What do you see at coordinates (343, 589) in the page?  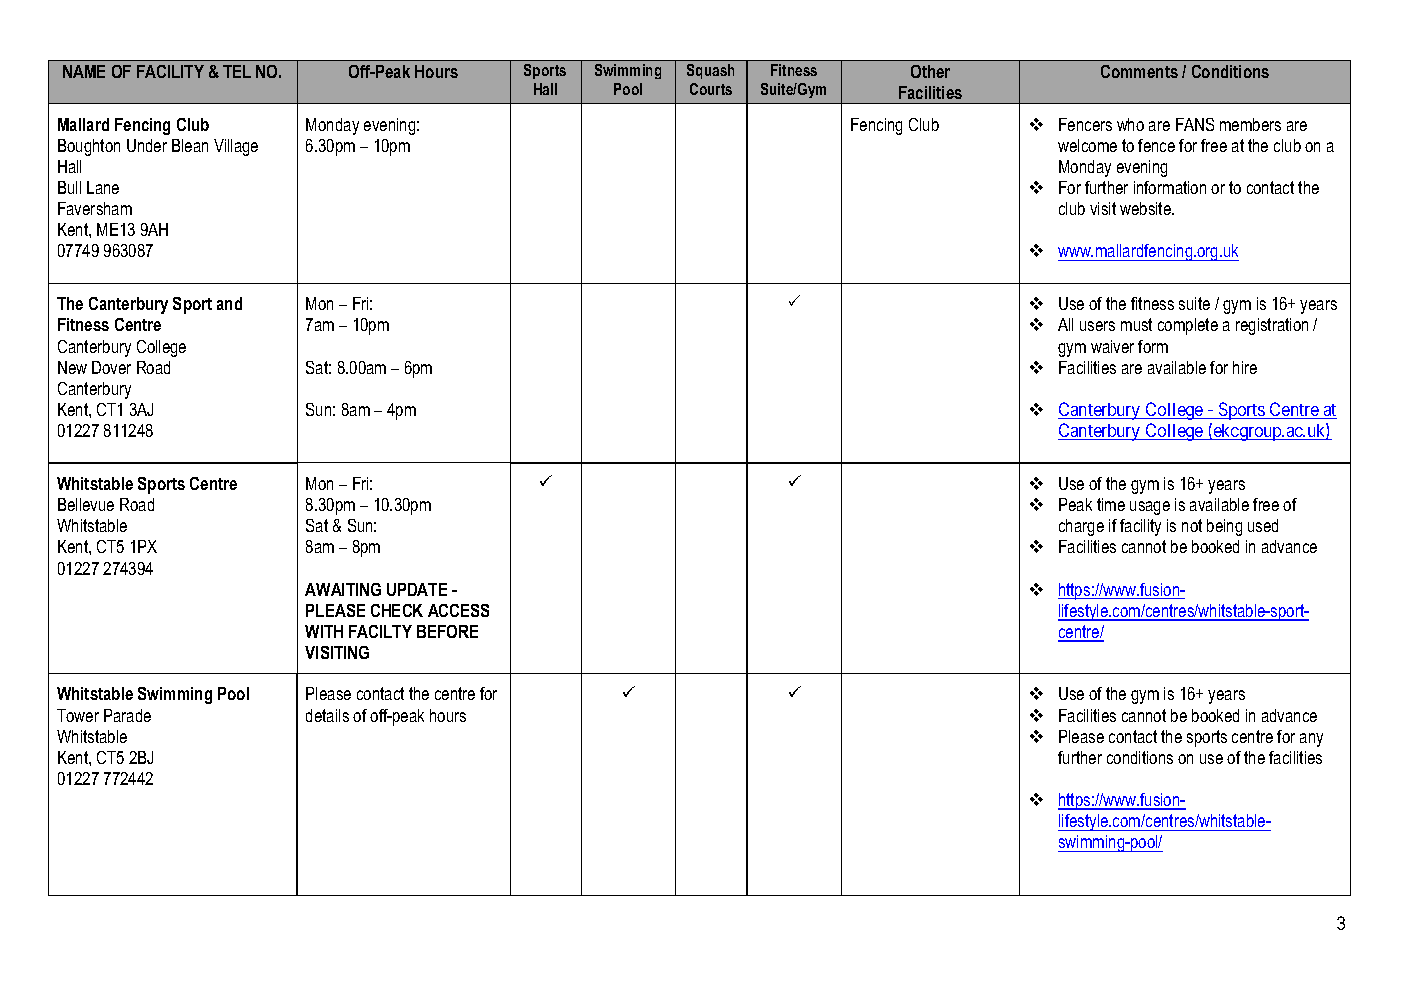 I see `AWAITING` at bounding box center [343, 589].
